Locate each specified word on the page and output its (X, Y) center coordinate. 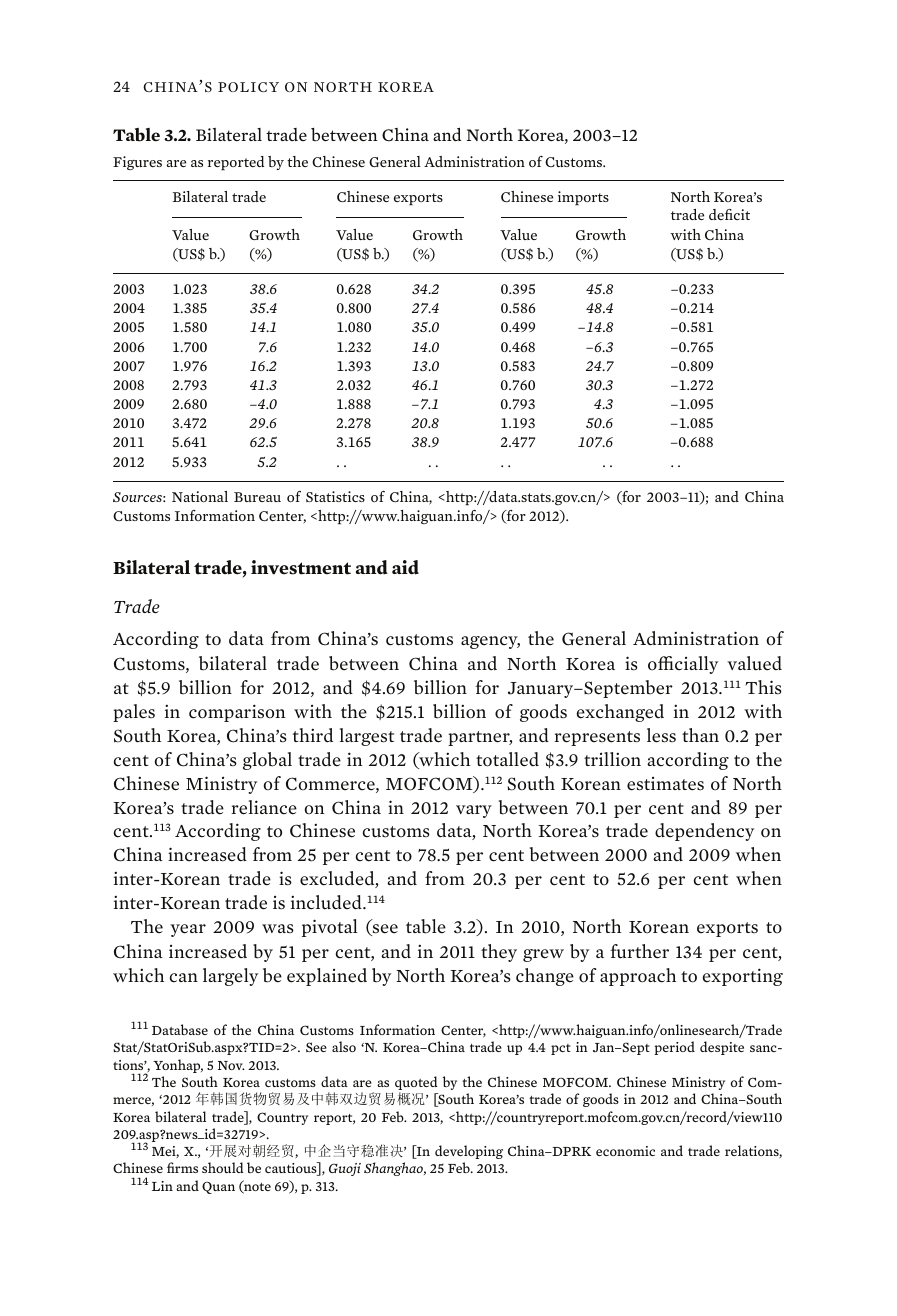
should (223, 1167)
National (200, 496)
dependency (704, 832)
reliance (264, 807)
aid (405, 567)
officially (683, 665)
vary (474, 811)
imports (583, 198)
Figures (137, 163)
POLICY (248, 87)
